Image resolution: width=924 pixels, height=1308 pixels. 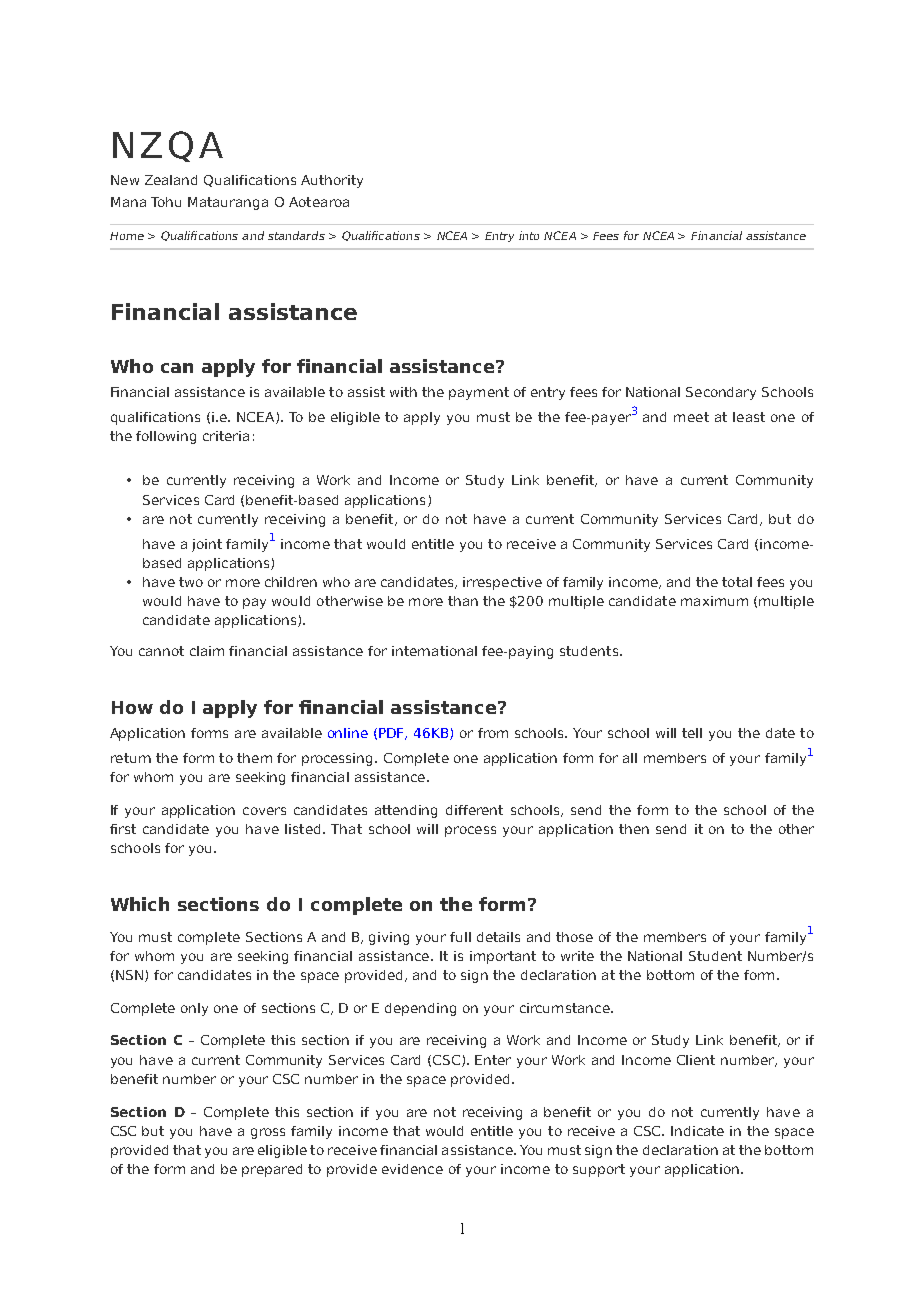 What do you see at coordinates (721, 393) in the image?
I see `Secondary` at bounding box center [721, 393].
